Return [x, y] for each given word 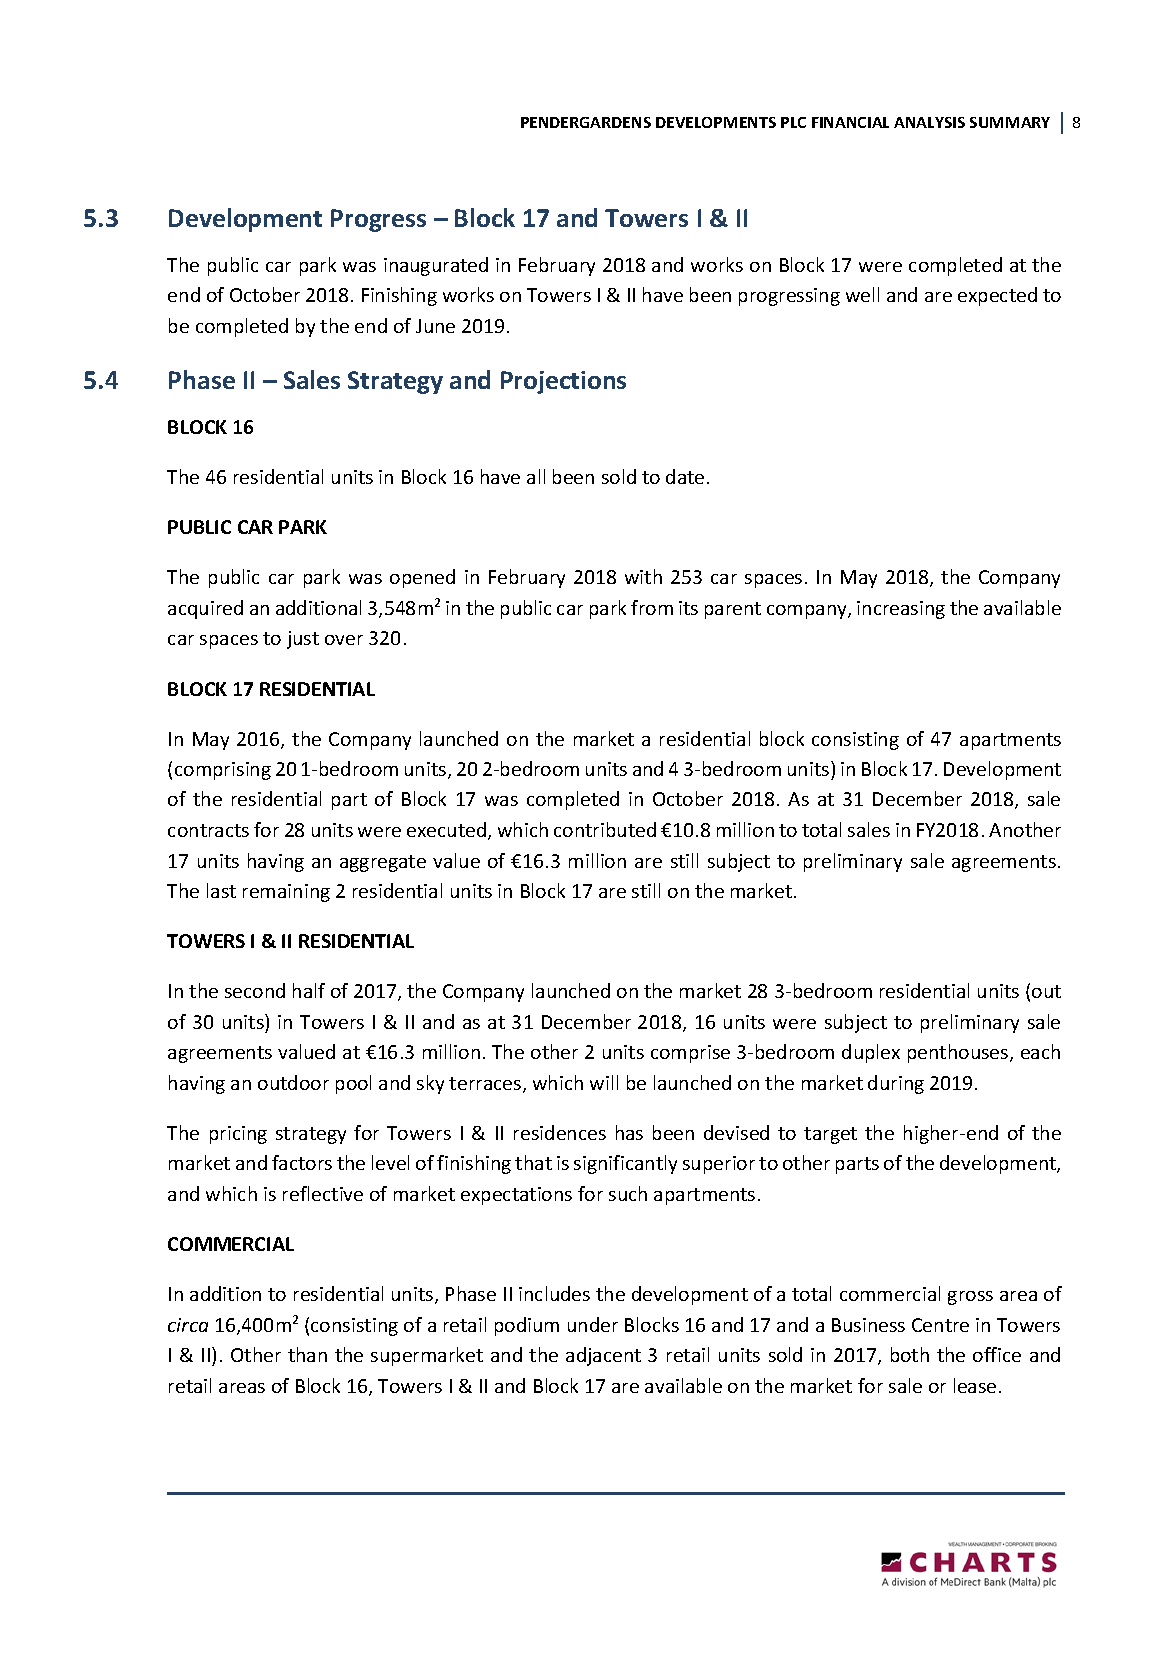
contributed [605, 829]
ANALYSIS [929, 122]
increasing [901, 610]
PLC [793, 122]
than [307, 1354]
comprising [223, 771]
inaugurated [436, 266]
